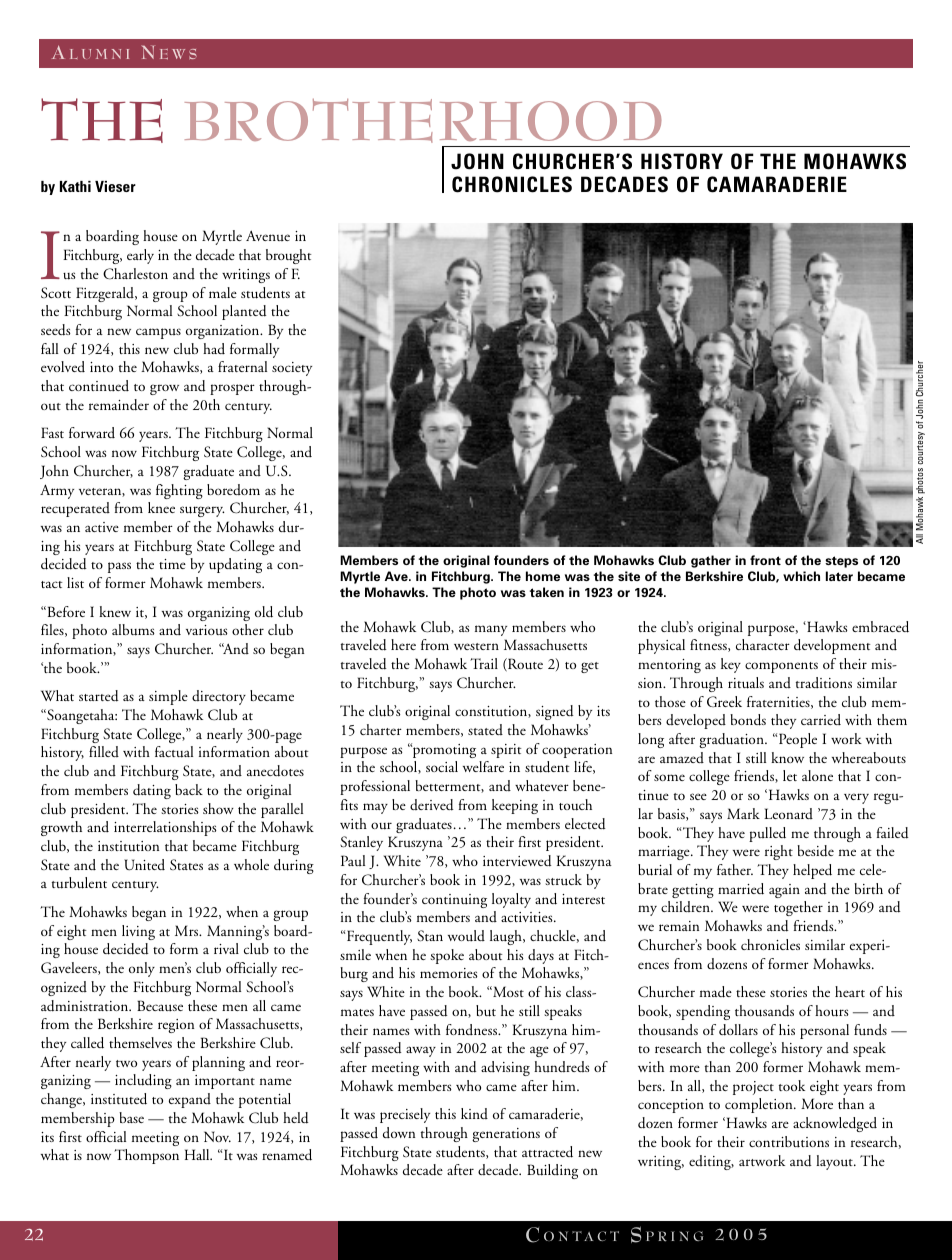  Describe the element at coordinates (506, 1135) in the image. I see `generations` at that location.
